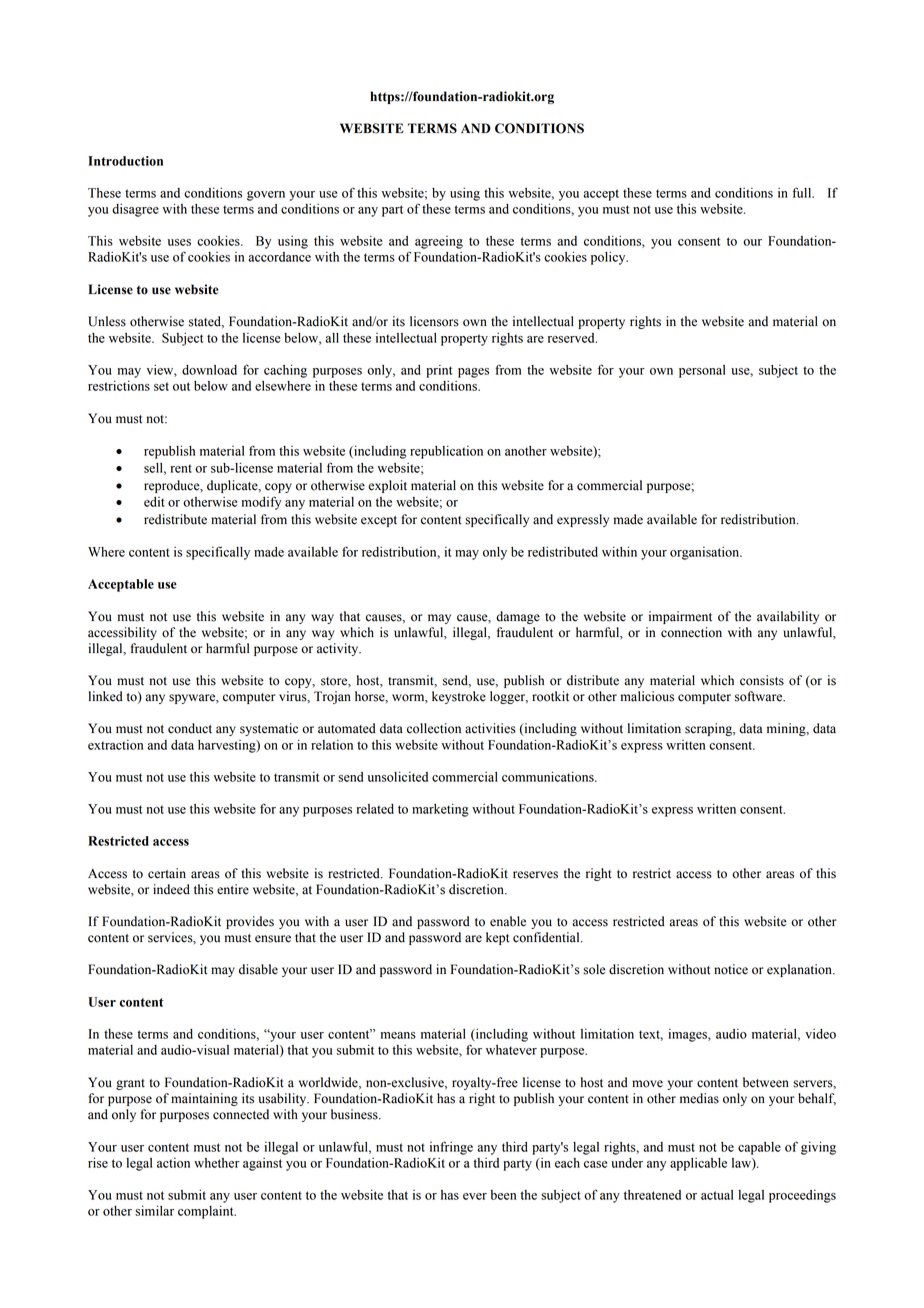 Image resolution: width=924 pixels, height=1308 pixels. What do you see at coordinates (762, 680) in the page?
I see `consists` at bounding box center [762, 680].
